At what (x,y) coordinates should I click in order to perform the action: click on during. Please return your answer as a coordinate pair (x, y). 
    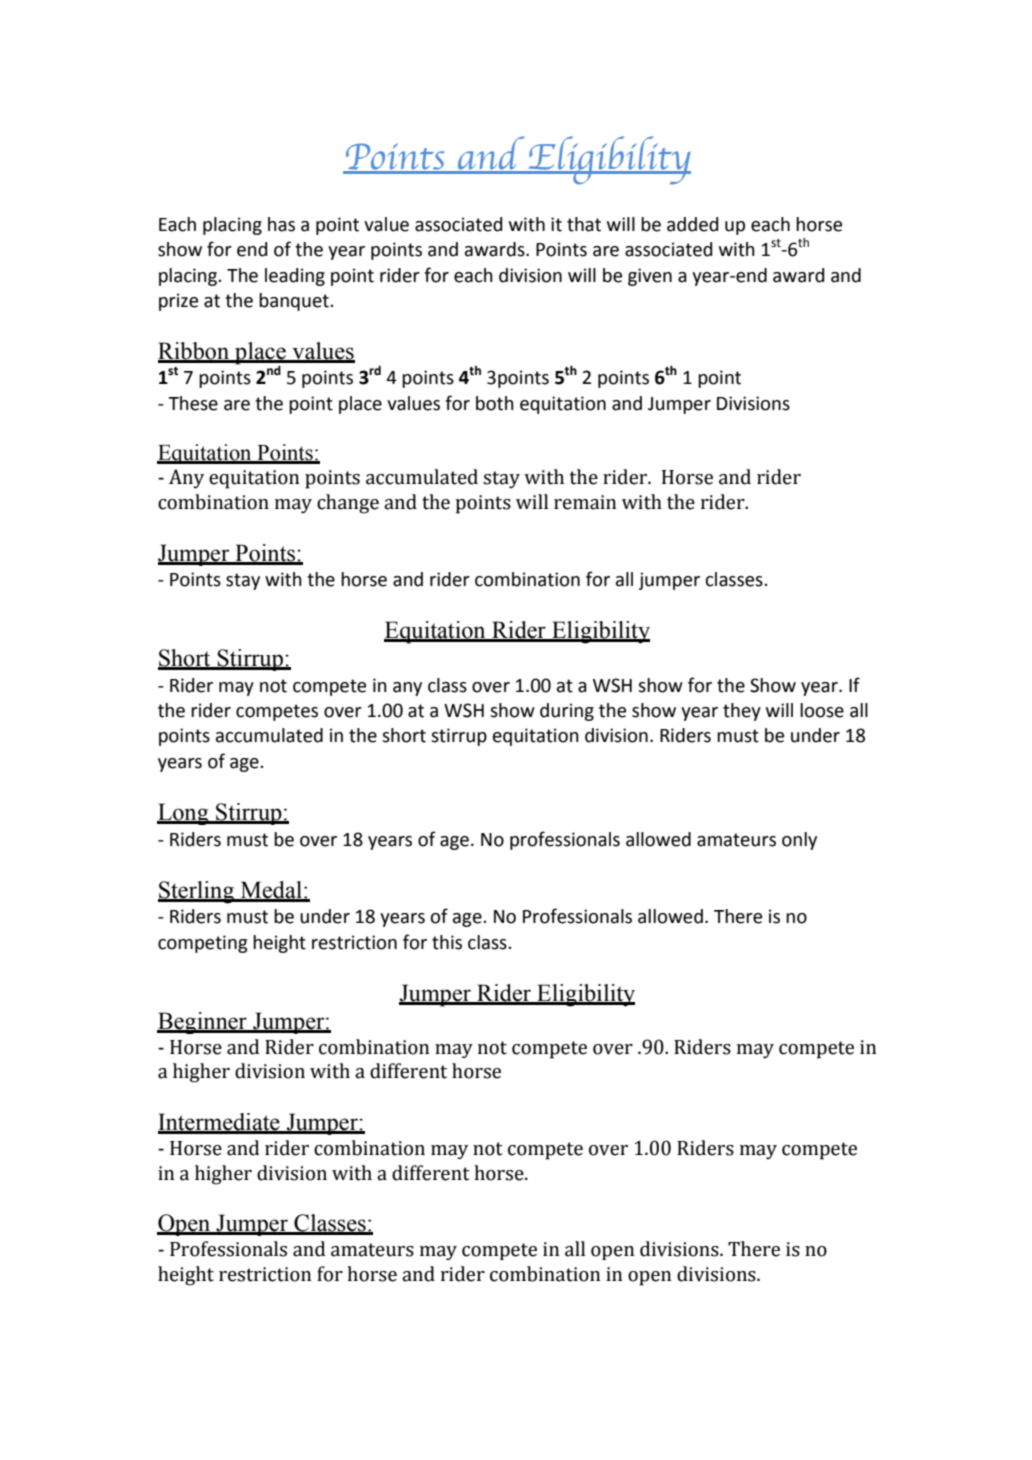
    Looking at the image, I should click on (567, 712).
